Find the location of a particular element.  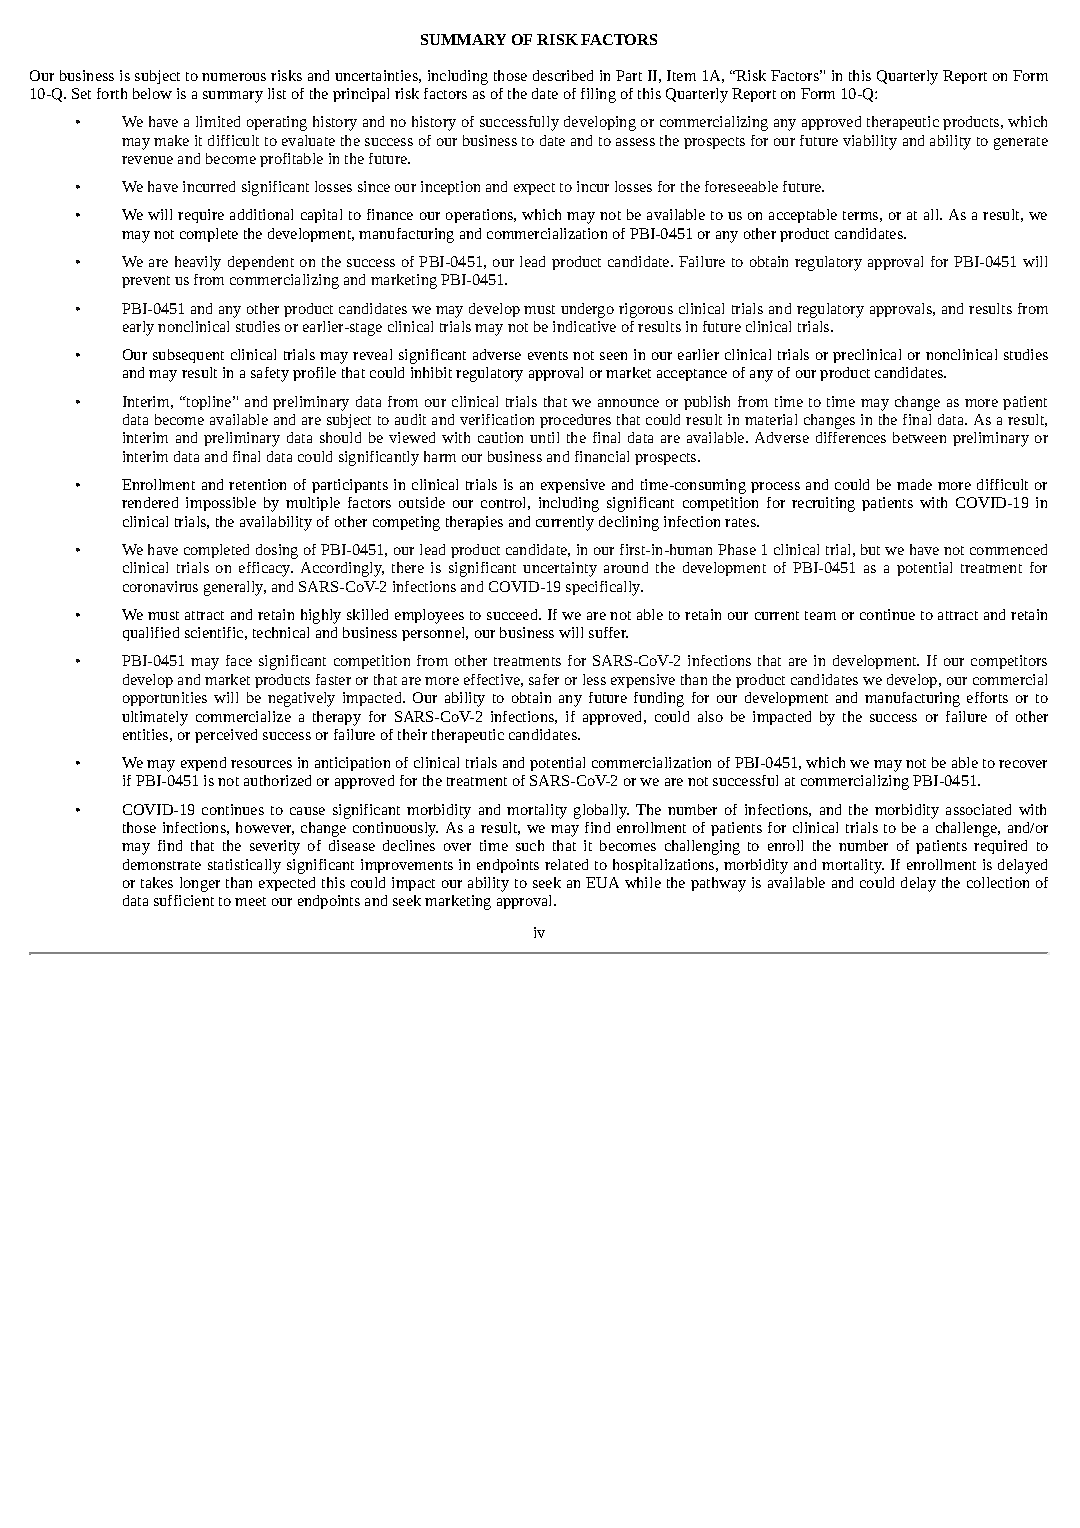

events is located at coordinates (548, 355).
